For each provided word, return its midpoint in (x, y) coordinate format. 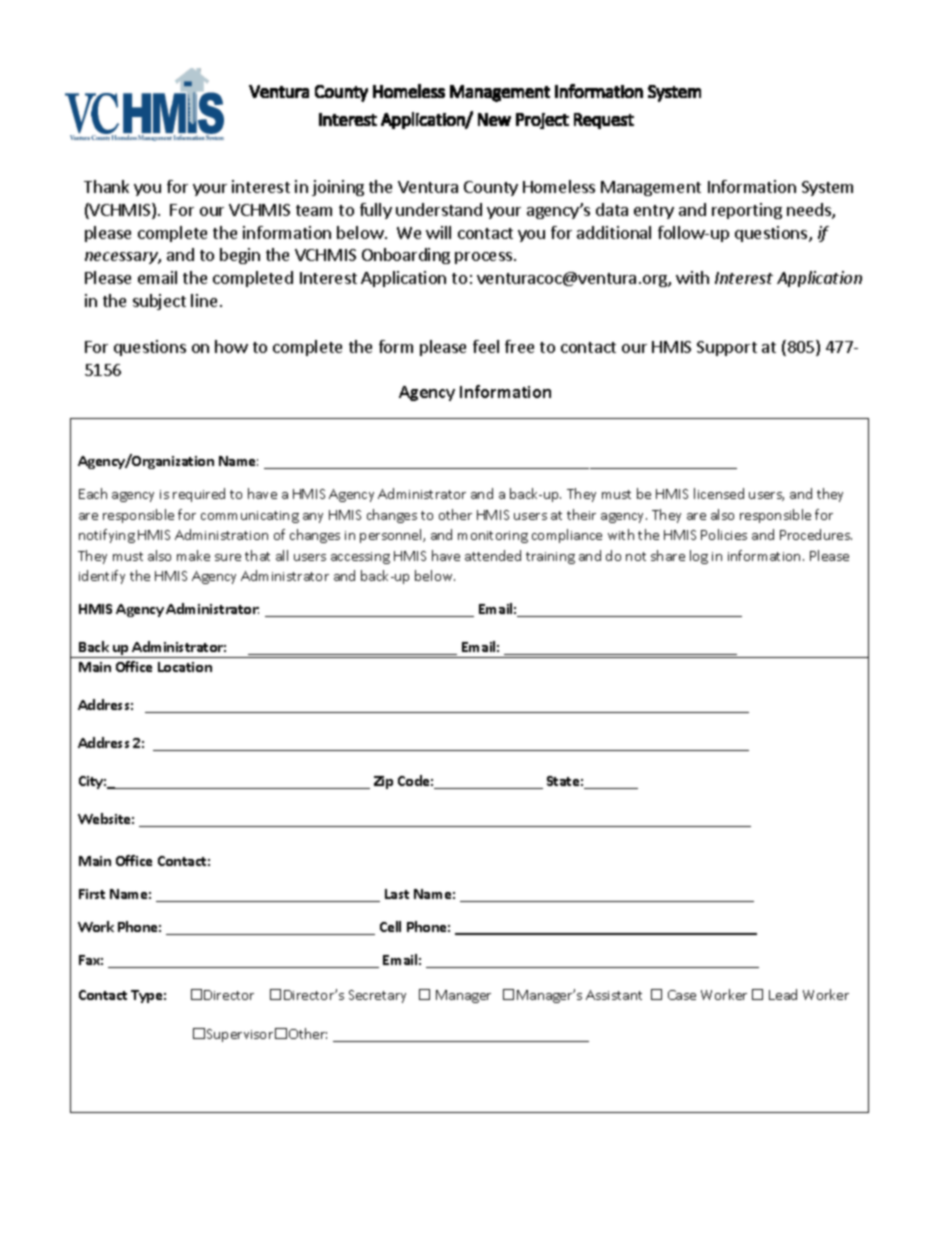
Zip (383, 782)
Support (727, 348)
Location (185, 667)
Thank (106, 186)
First (92, 894)
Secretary (377, 996)
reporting (747, 211)
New (494, 119)
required (199, 495)
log (699, 557)
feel (486, 346)
